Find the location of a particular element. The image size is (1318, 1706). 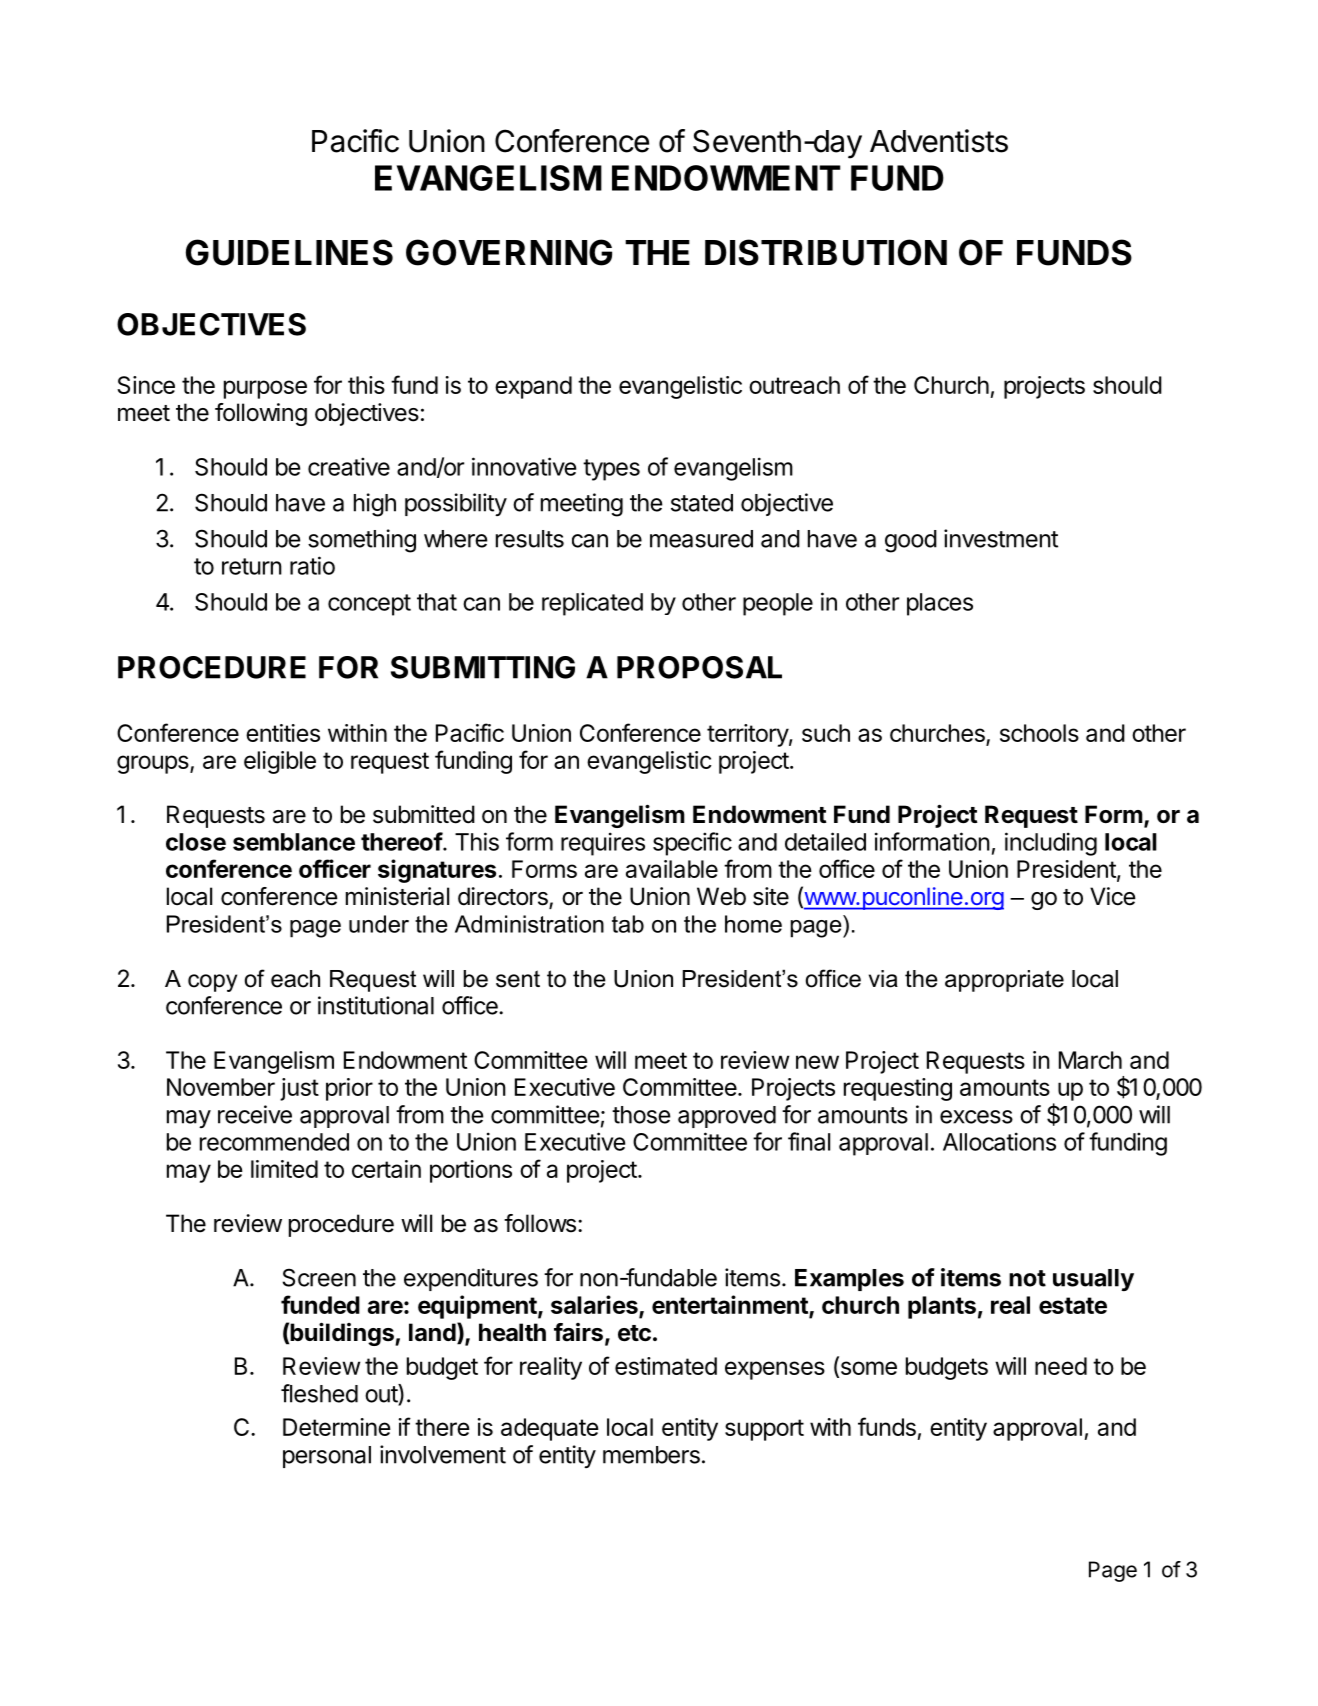

types is located at coordinates (611, 470).
